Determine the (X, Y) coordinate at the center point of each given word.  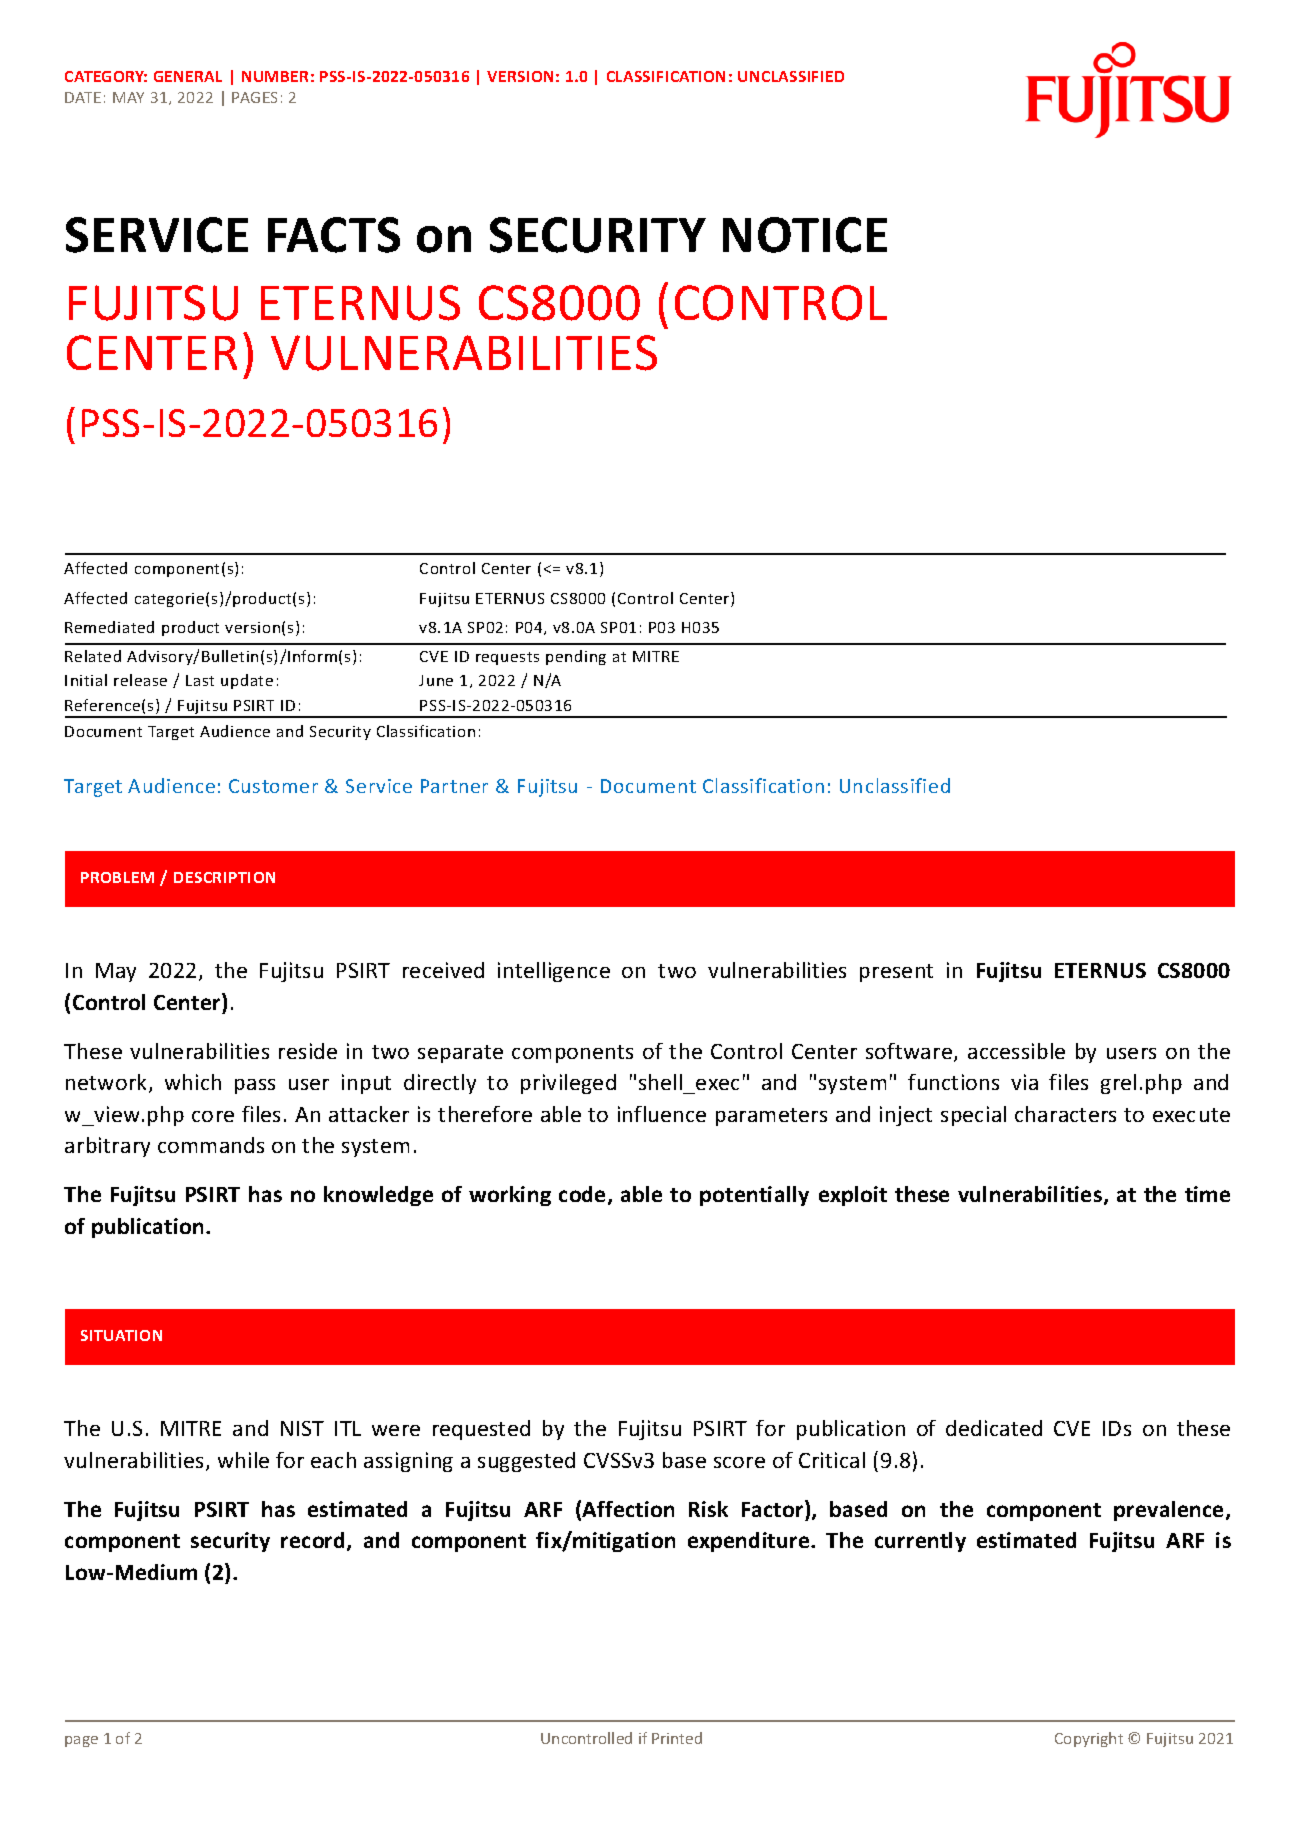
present (896, 973)
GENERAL (188, 76)
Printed (677, 1738)
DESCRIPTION (224, 877)
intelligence (554, 972)
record (314, 1541)
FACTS (334, 235)
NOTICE (805, 235)
